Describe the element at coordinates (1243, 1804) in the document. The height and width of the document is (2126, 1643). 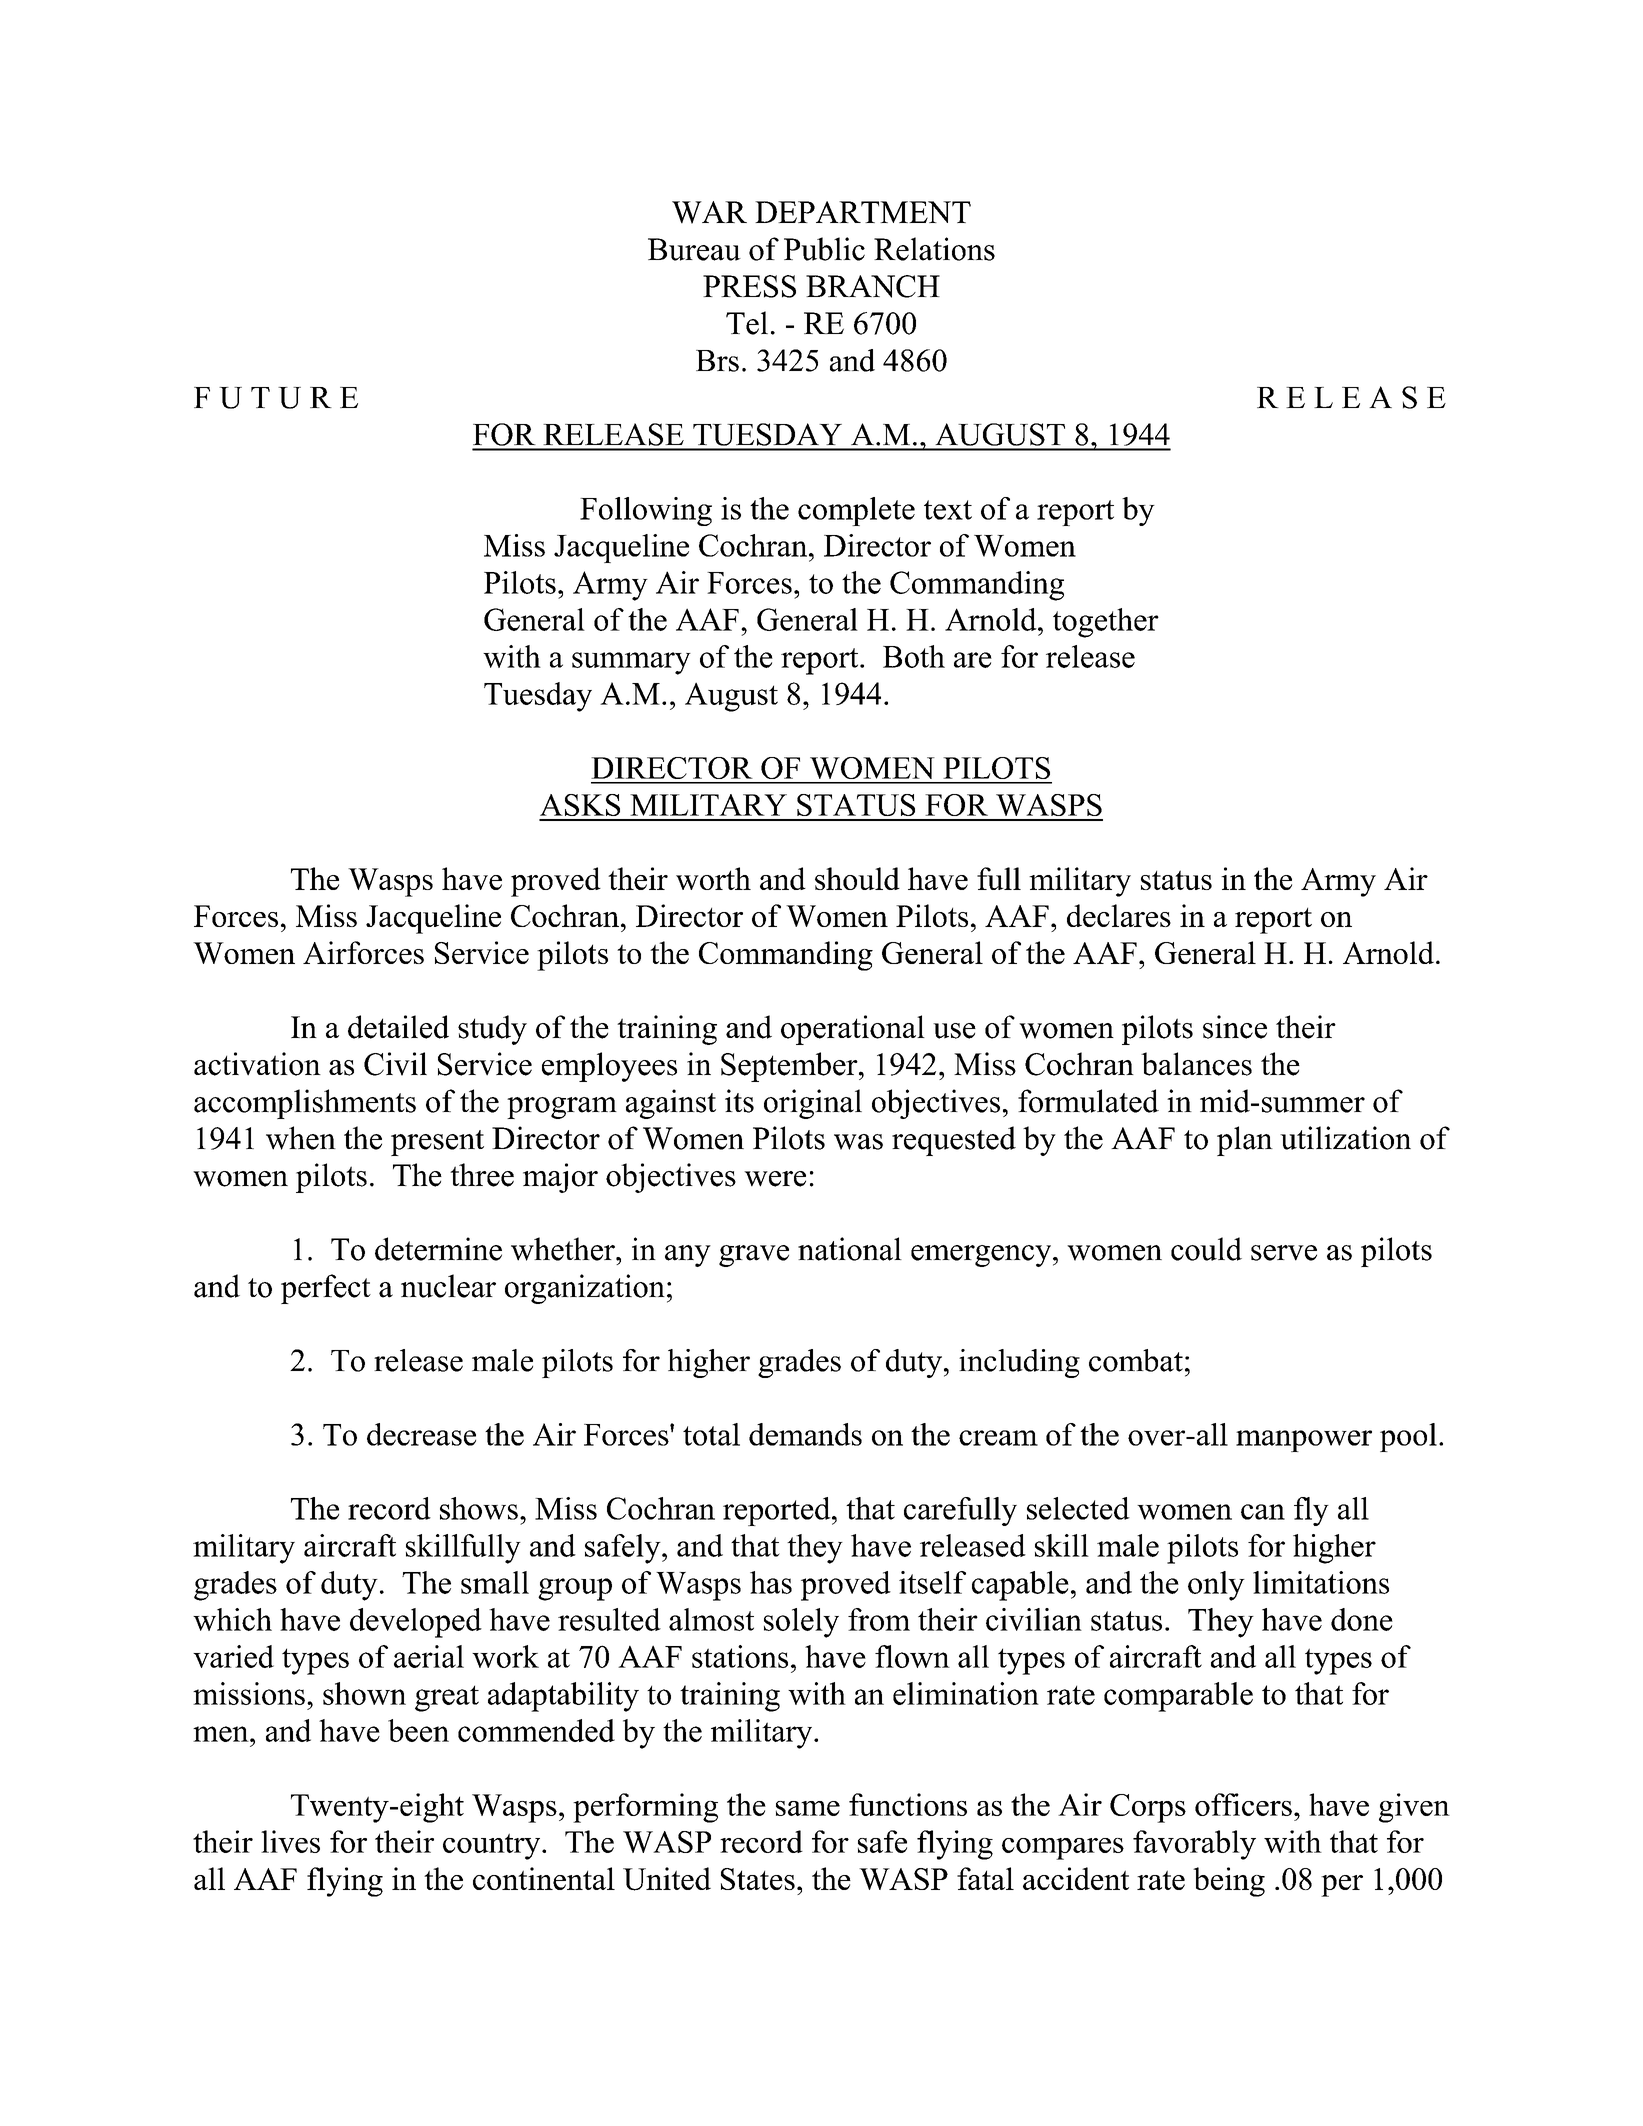
I see `officers` at that location.
